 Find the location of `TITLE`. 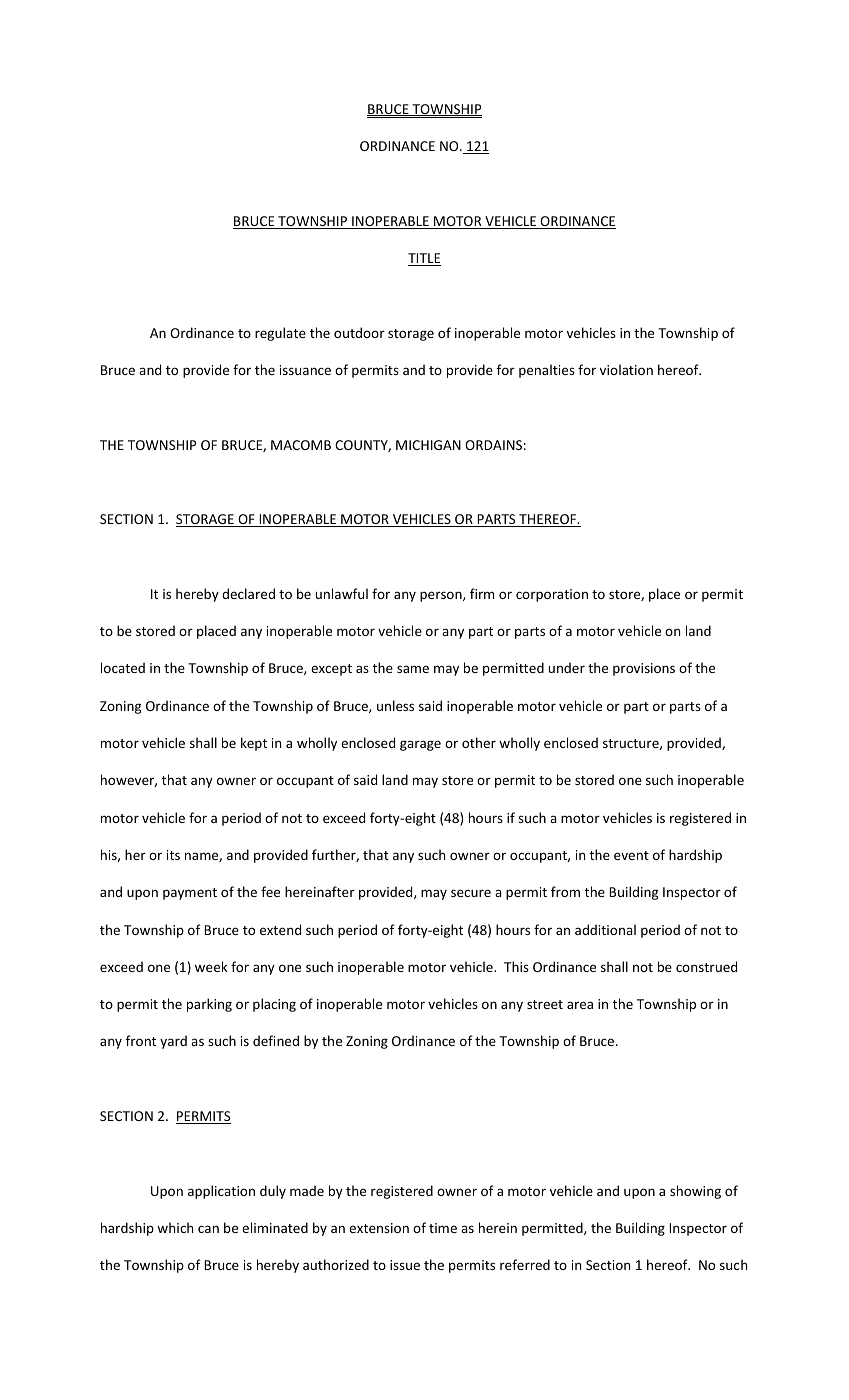

TITLE is located at coordinates (424, 259).
